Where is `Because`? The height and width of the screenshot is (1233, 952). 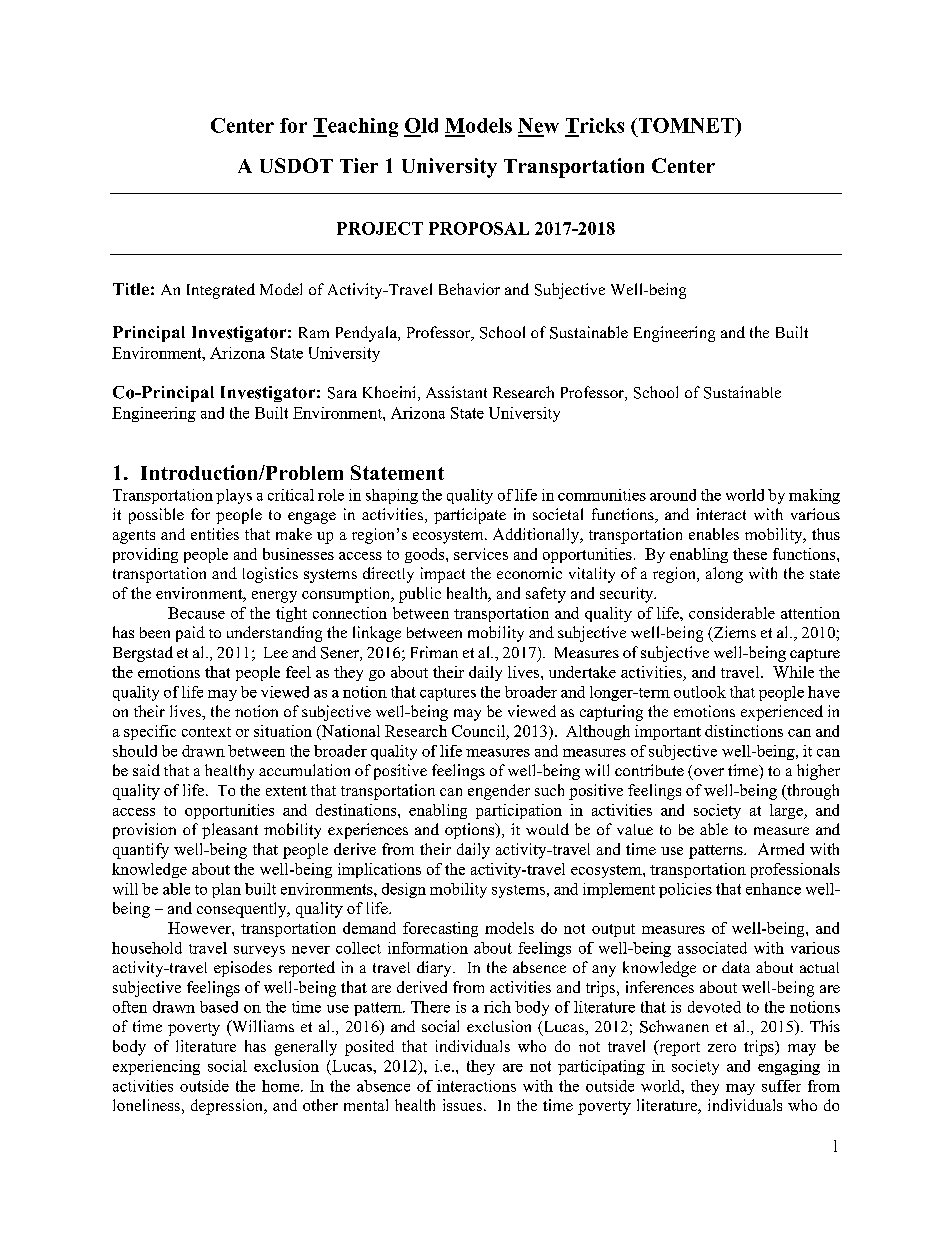 Because is located at coordinates (196, 613).
